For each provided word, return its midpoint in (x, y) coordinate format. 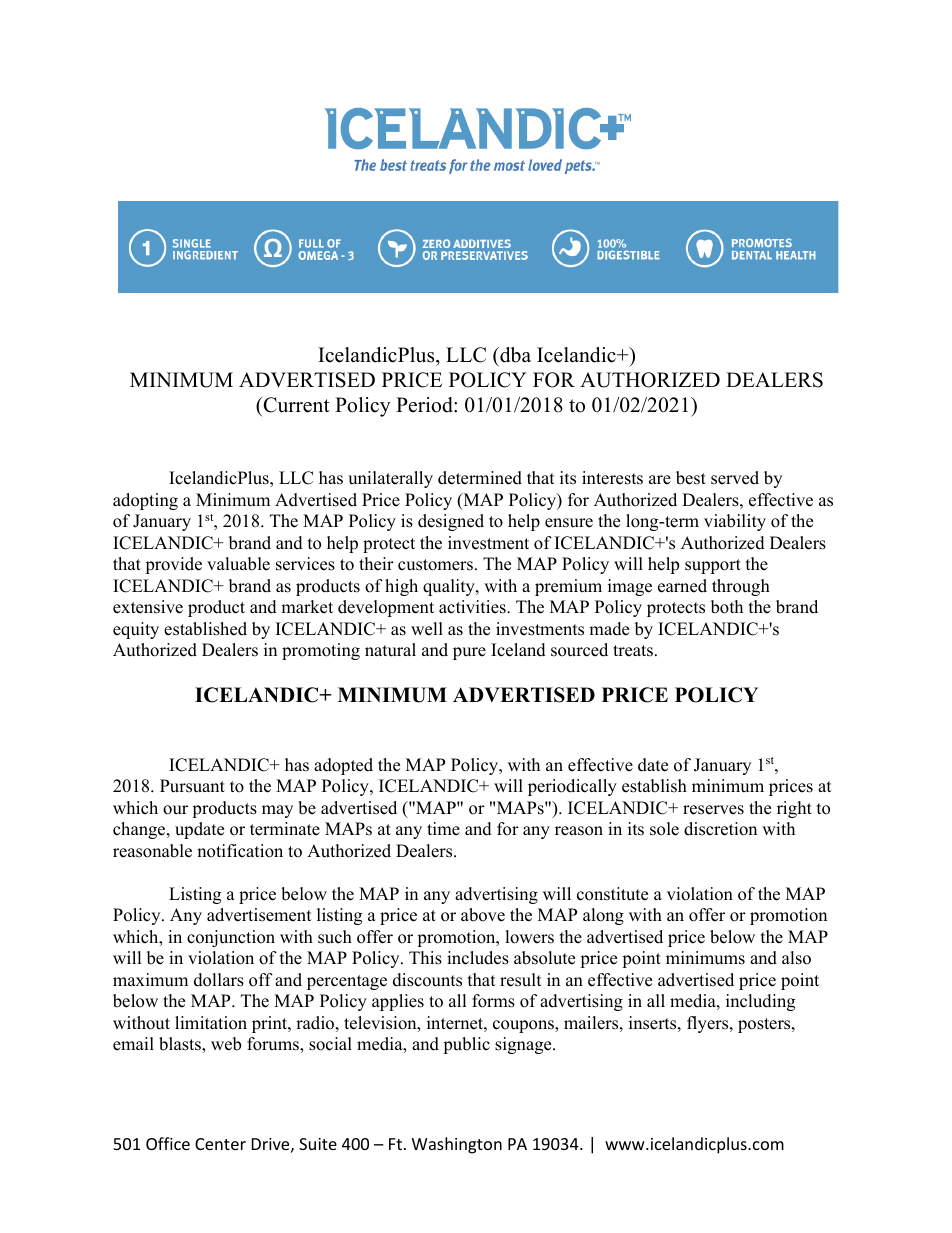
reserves (713, 810)
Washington (457, 1145)
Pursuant (192, 786)
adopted (343, 766)
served (735, 478)
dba (514, 355)
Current (295, 405)
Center (220, 1144)
